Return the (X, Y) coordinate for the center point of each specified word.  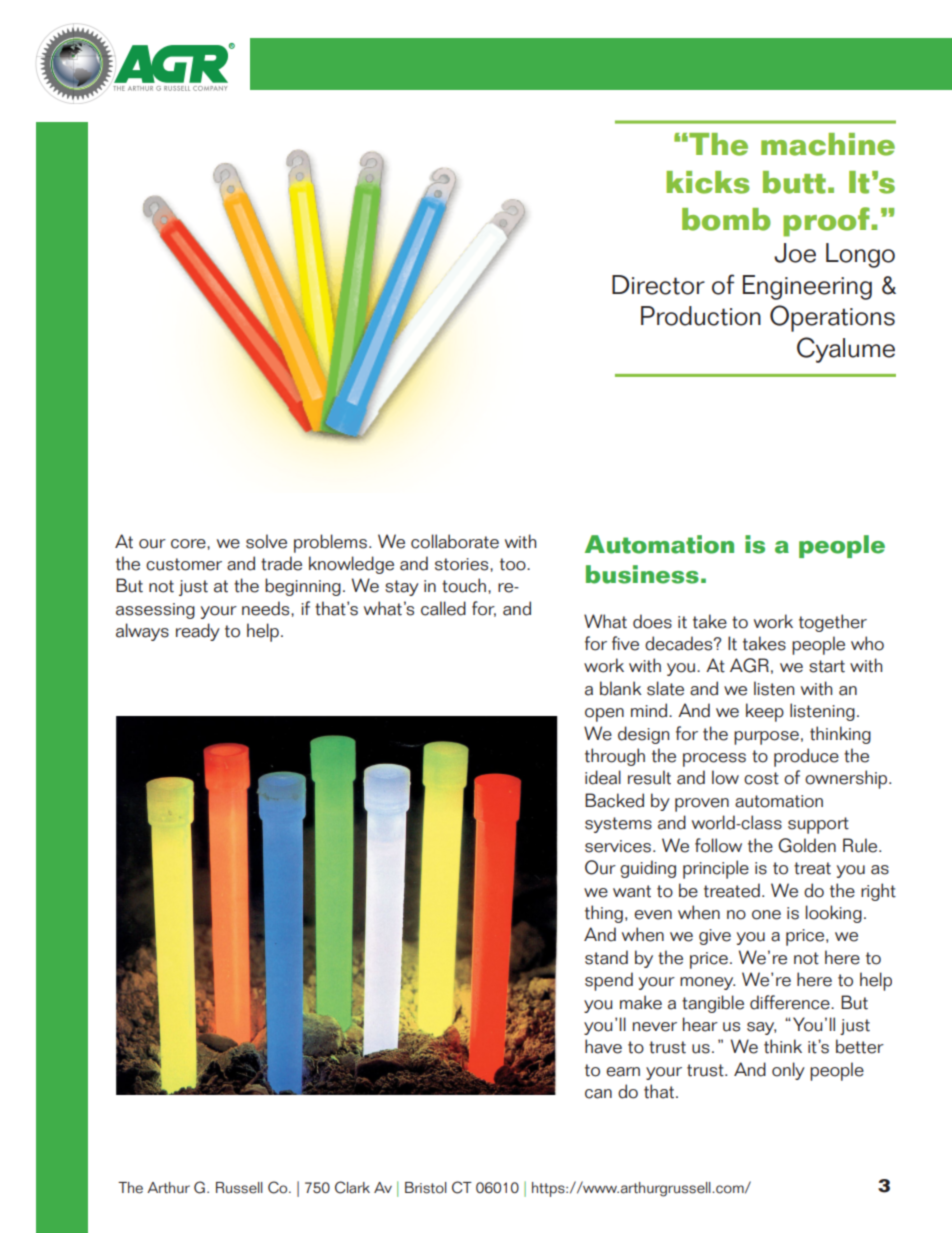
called (443, 608)
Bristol (426, 1188)
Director (658, 285)
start (827, 666)
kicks (708, 182)
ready (198, 632)
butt (794, 182)
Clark (352, 1187)
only (788, 1071)
